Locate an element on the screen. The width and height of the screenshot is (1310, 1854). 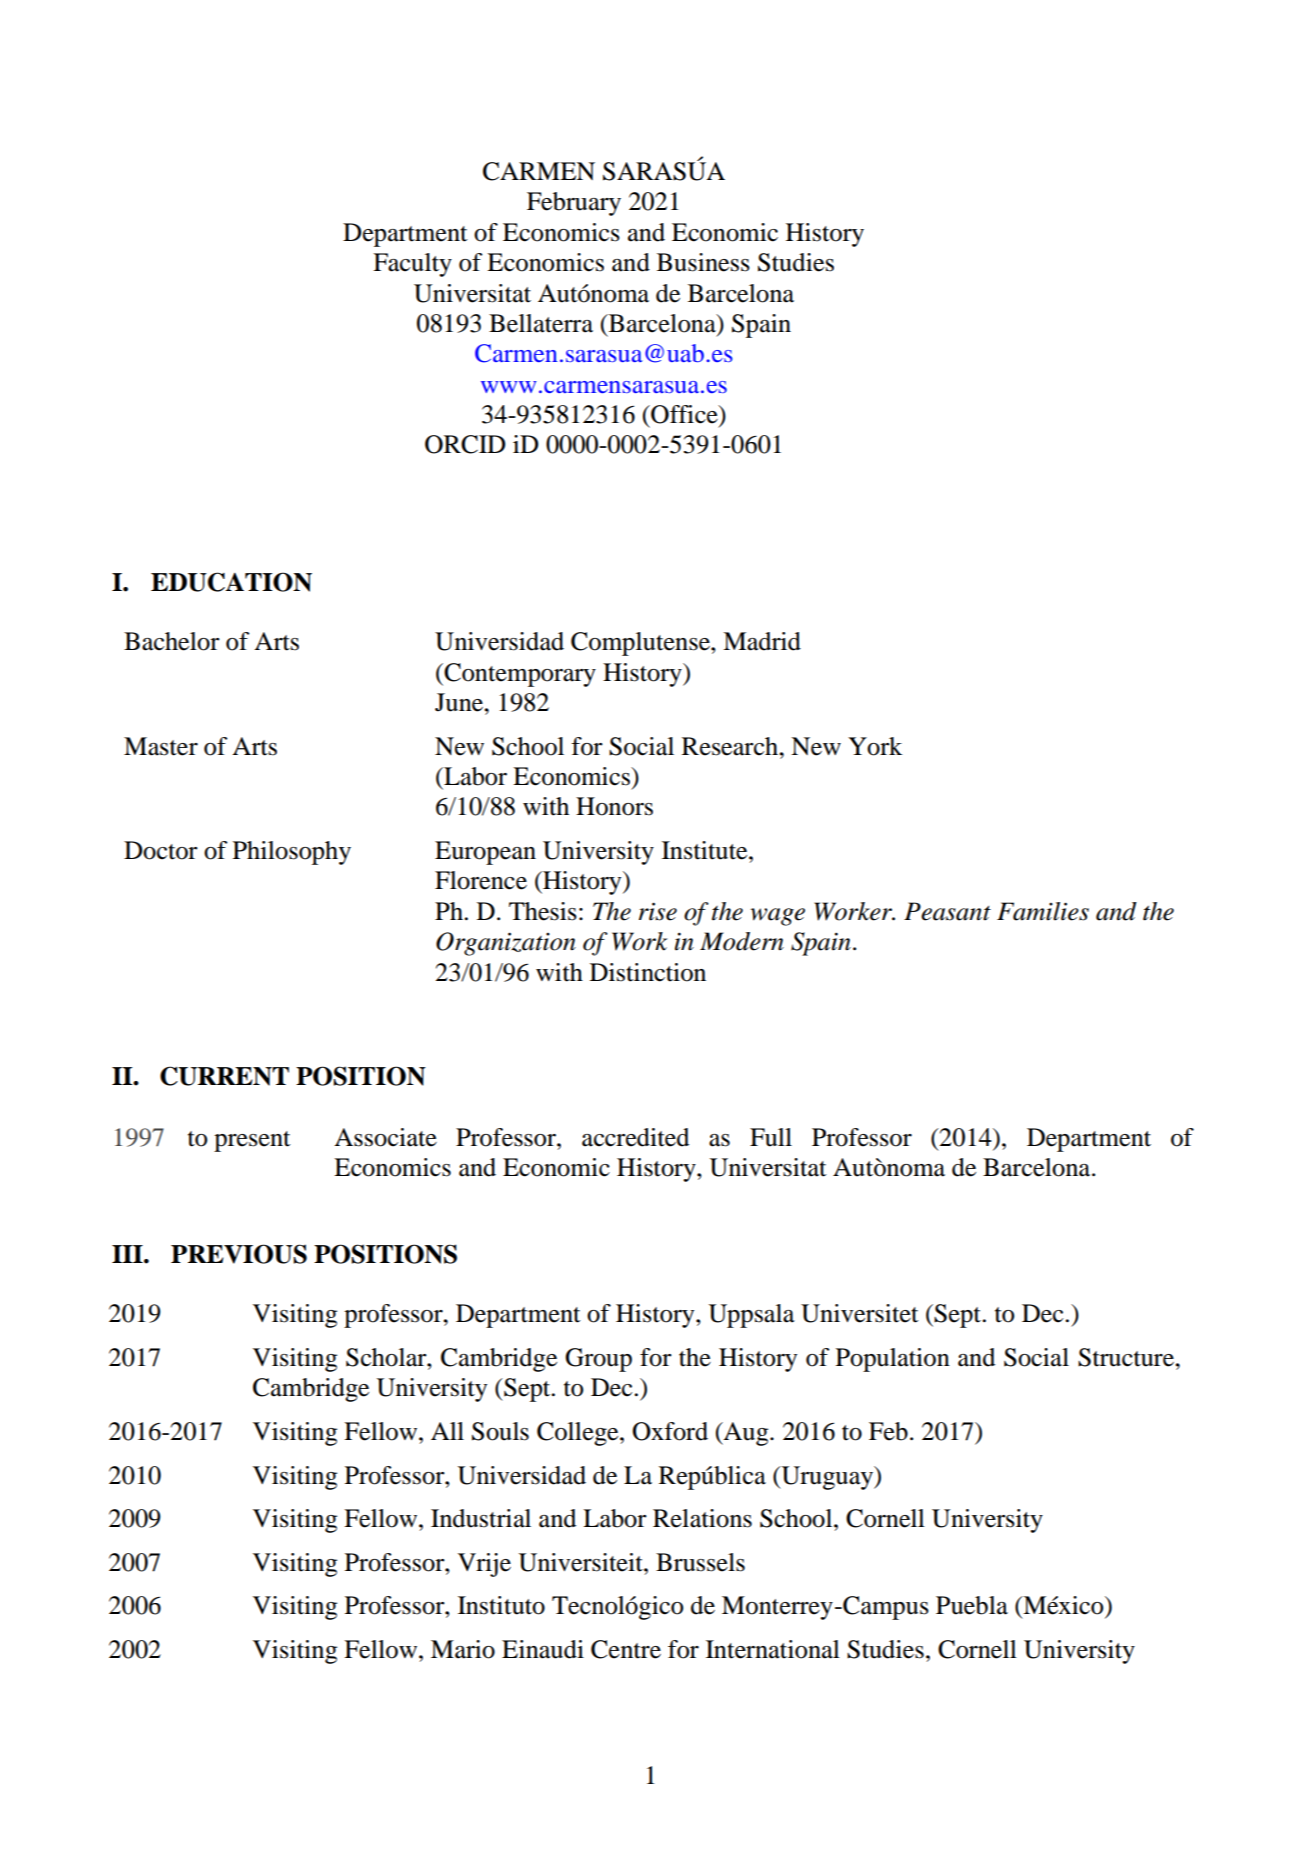
Families is located at coordinates (1043, 911).
